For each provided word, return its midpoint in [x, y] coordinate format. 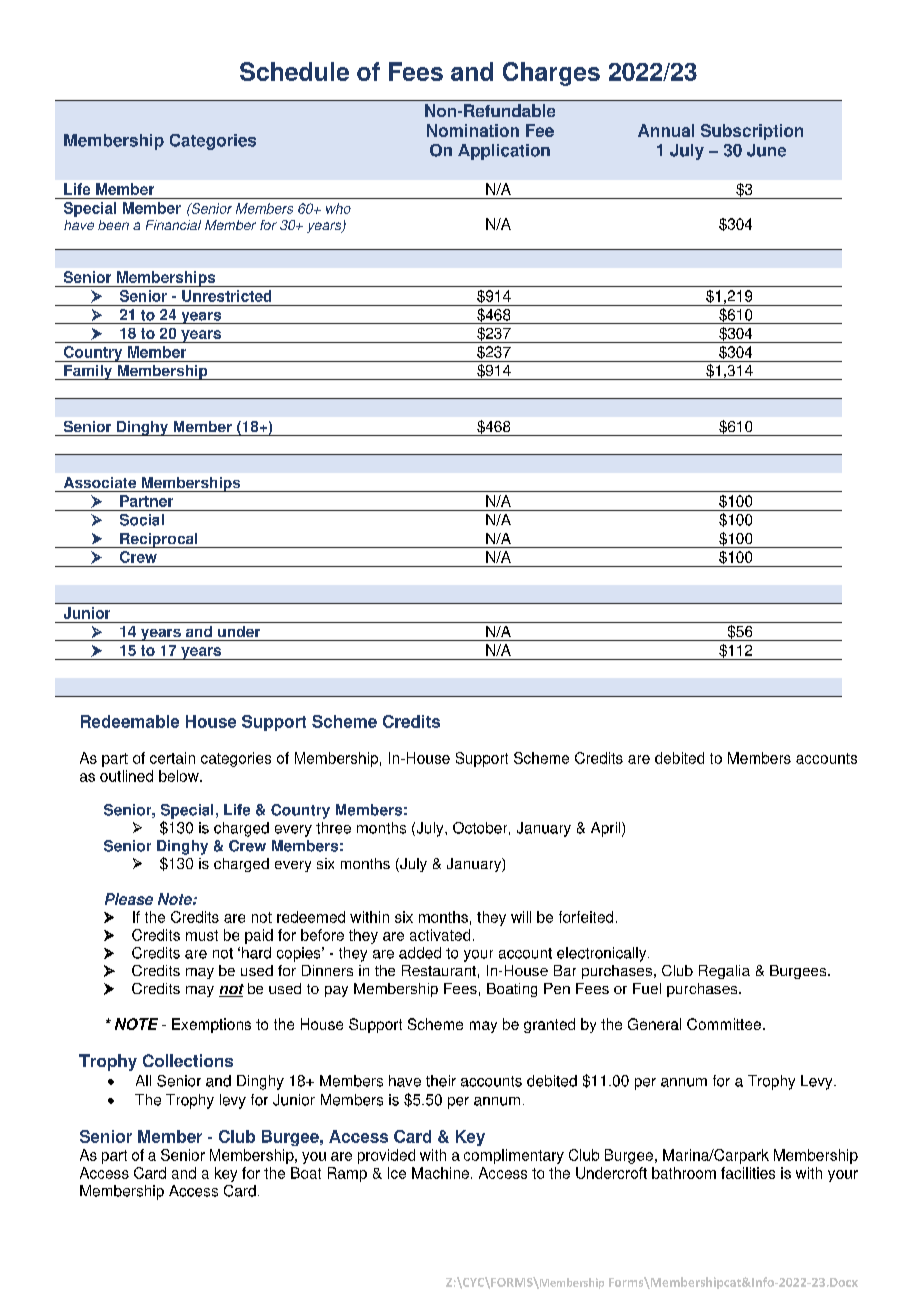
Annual [666, 130]
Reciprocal [159, 540]
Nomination [473, 130]
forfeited [586, 917]
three [333, 828]
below [180, 776]
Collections [188, 1060]
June [766, 150]
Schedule [294, 71]
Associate [100, 482]
